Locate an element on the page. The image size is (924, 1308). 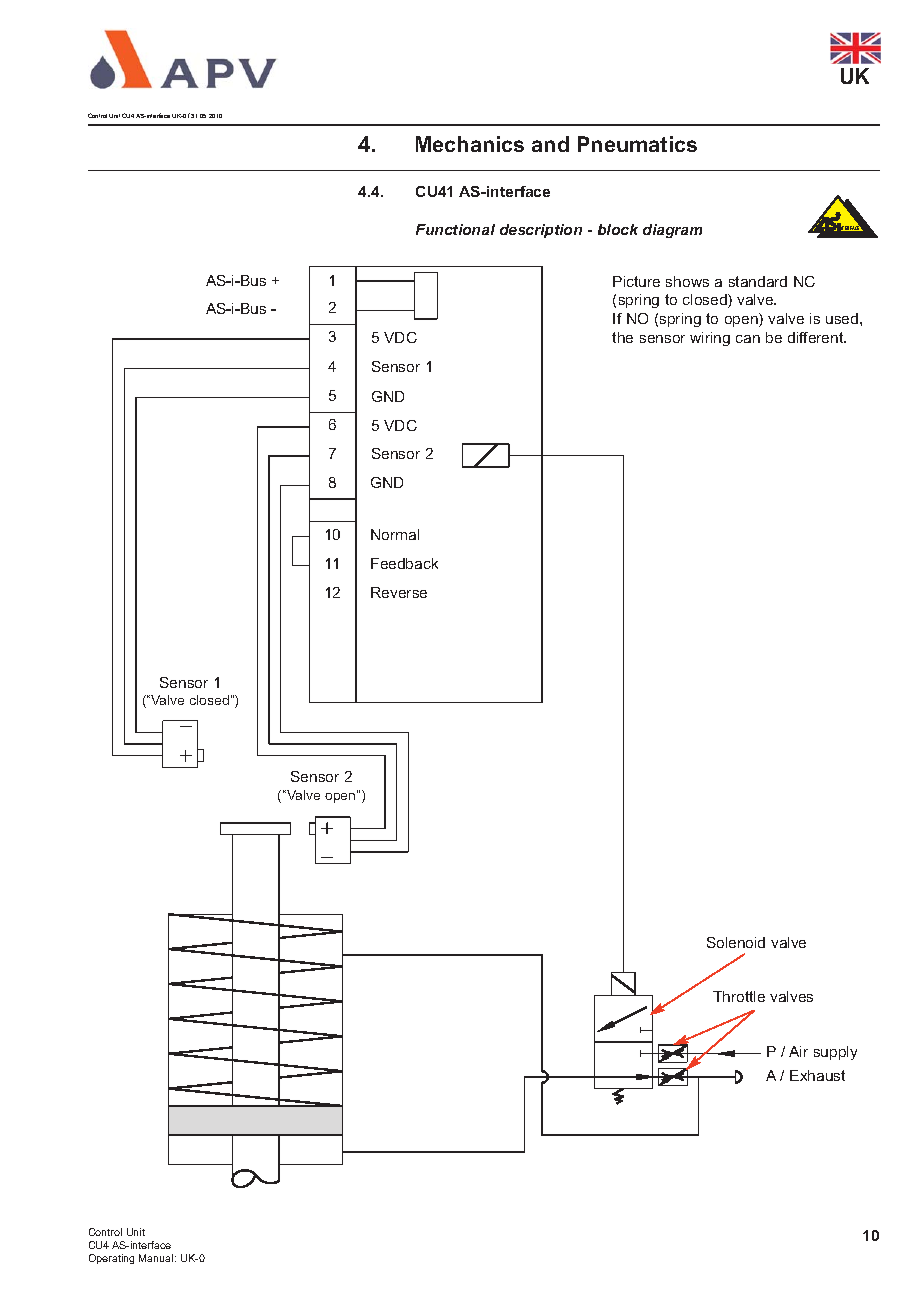
Feedback is located at coordinates (404, 563).
